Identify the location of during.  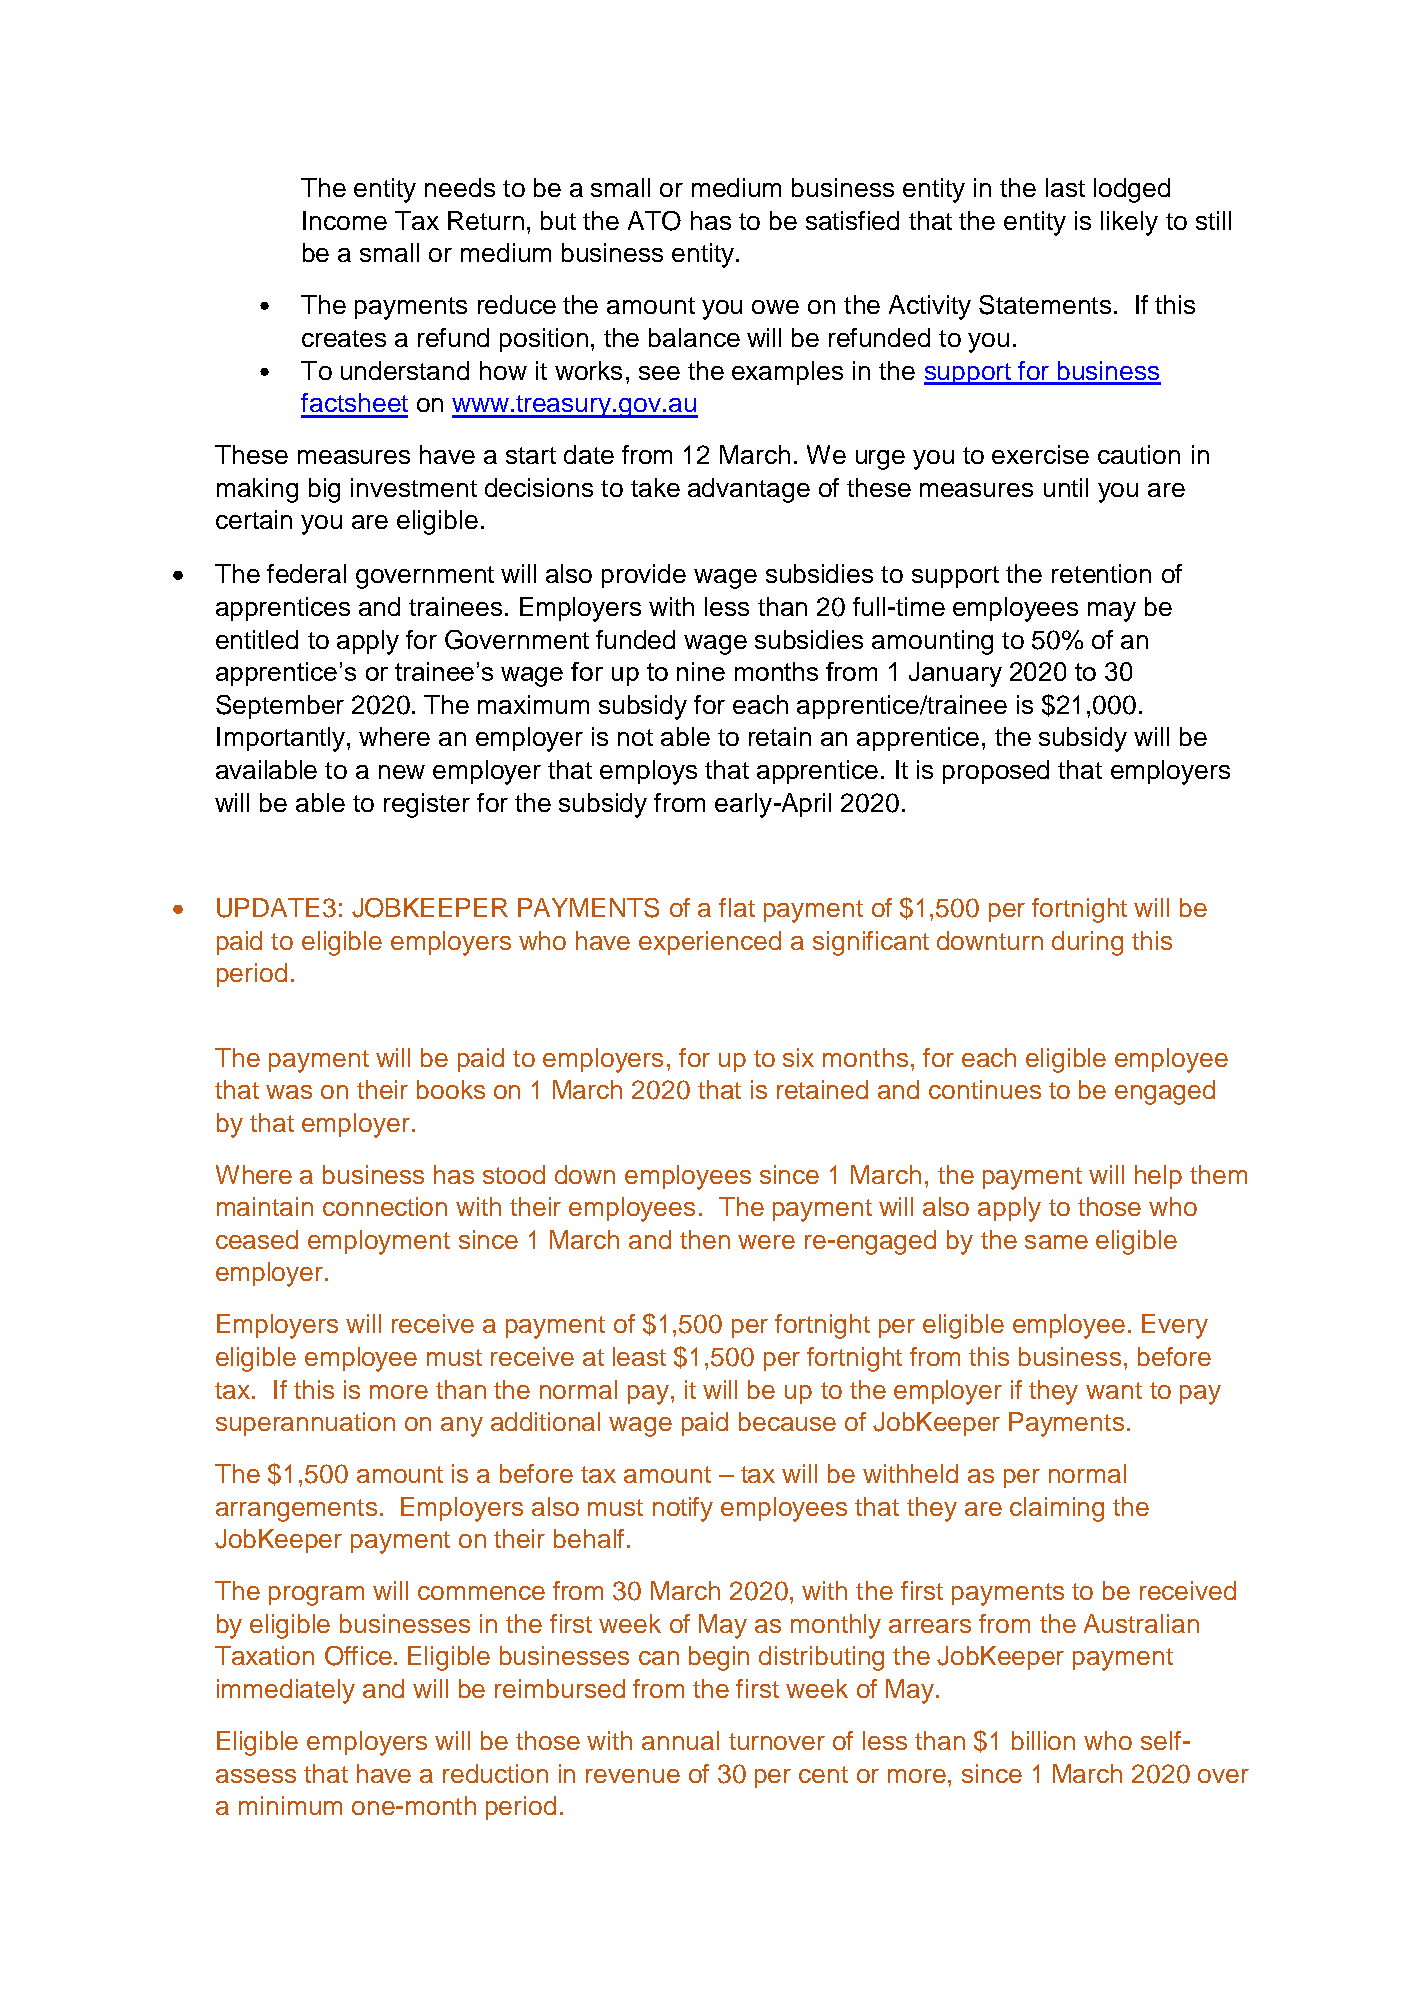
(1087, 943).
